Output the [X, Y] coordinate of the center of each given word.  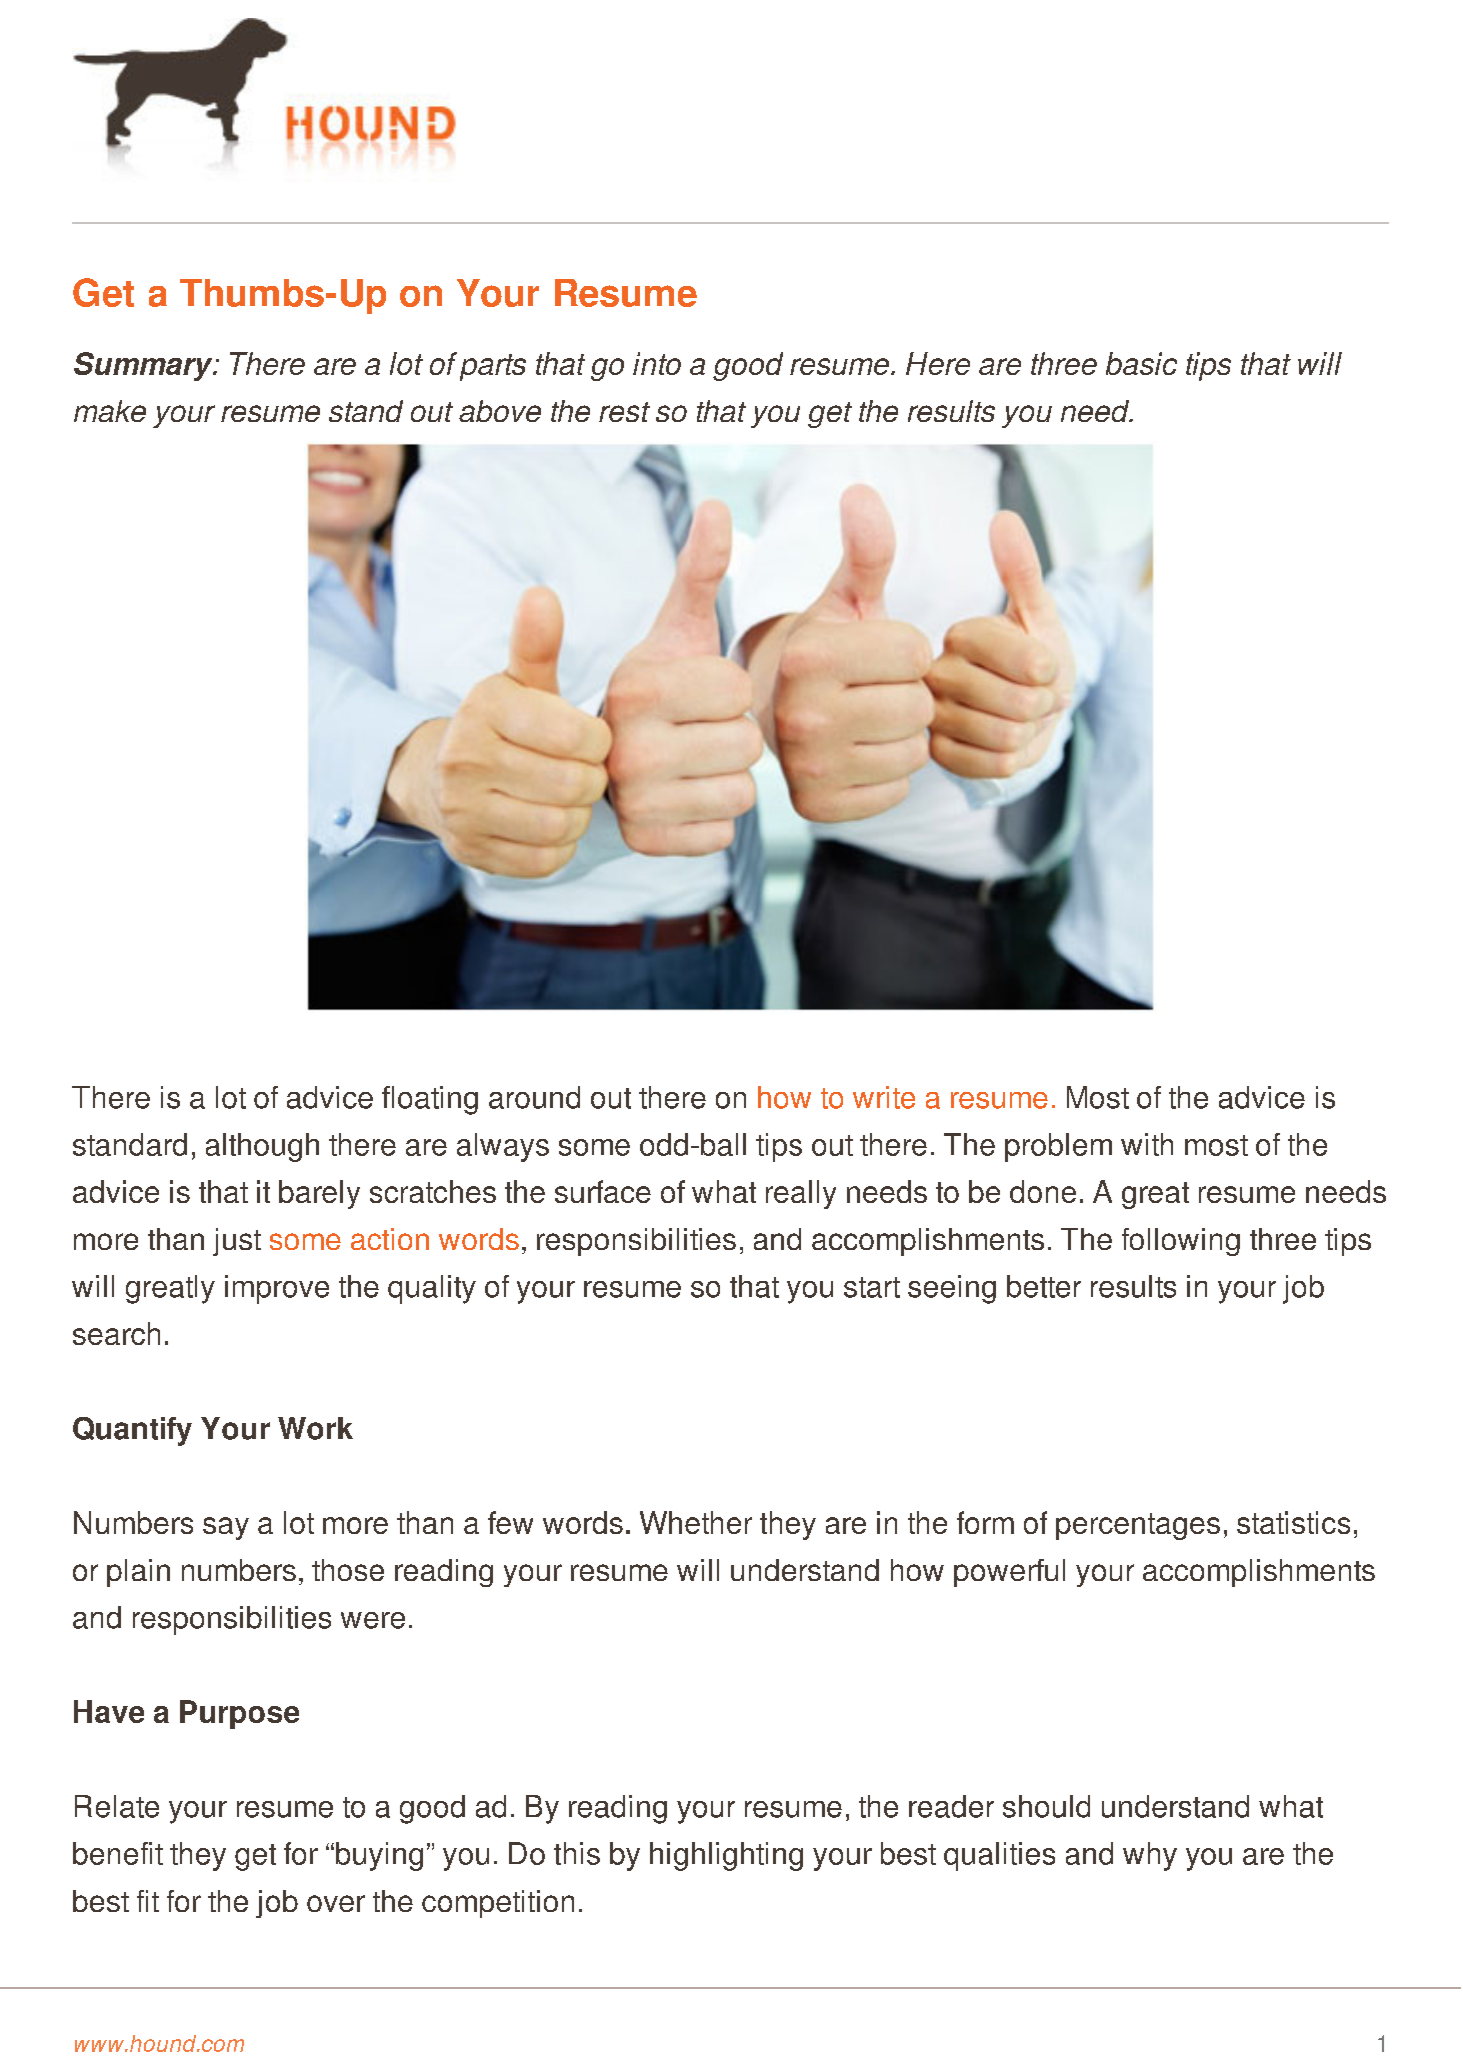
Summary [144, 366]
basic [1141, 363]
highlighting [726, 1856]
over [336, 1903]
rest [624, 412]
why [1150, 1856]
